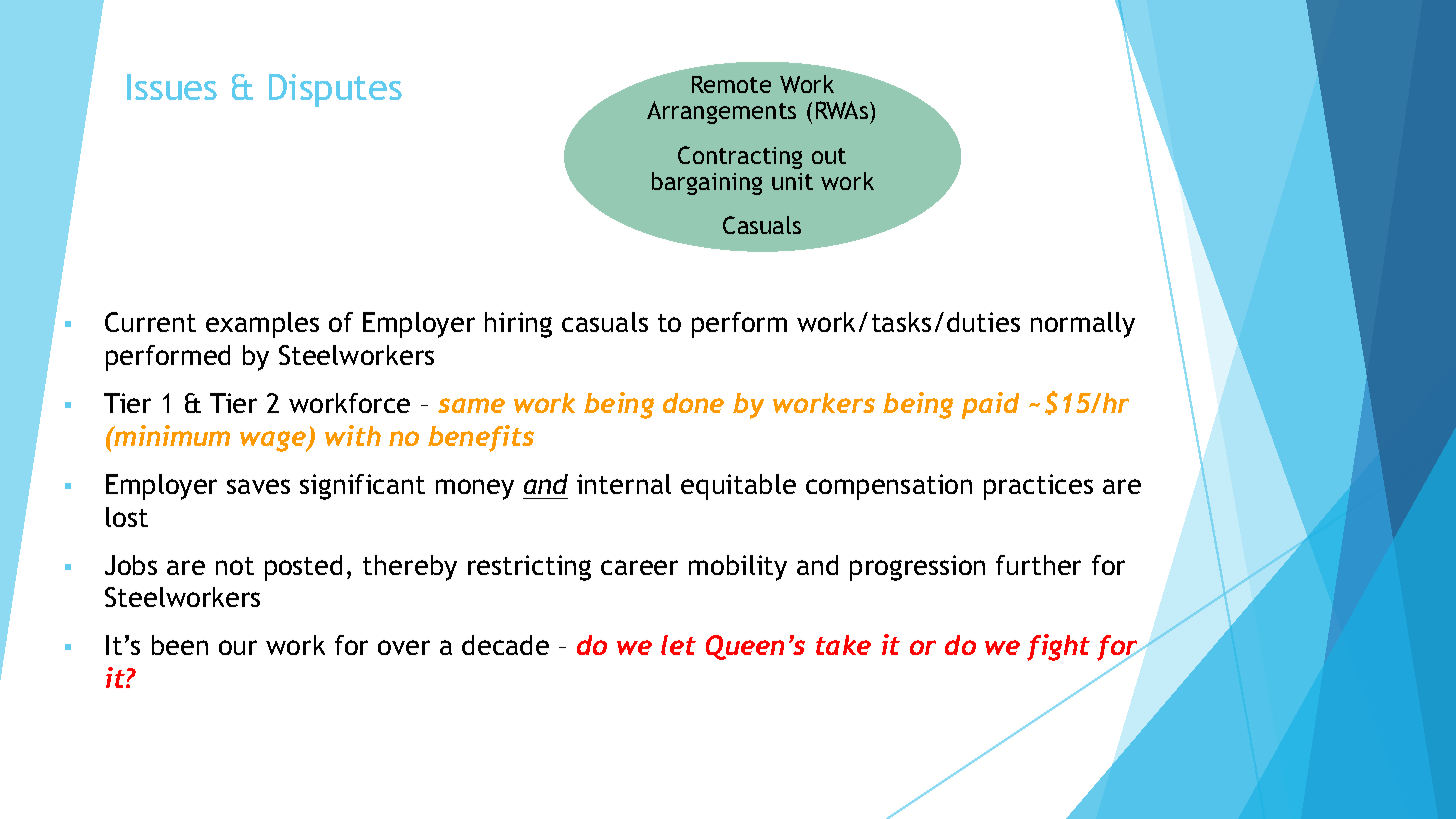  What do you see at coordinates (150, 322) in the page?
I see `Current` at bounding box center [150, 322].
